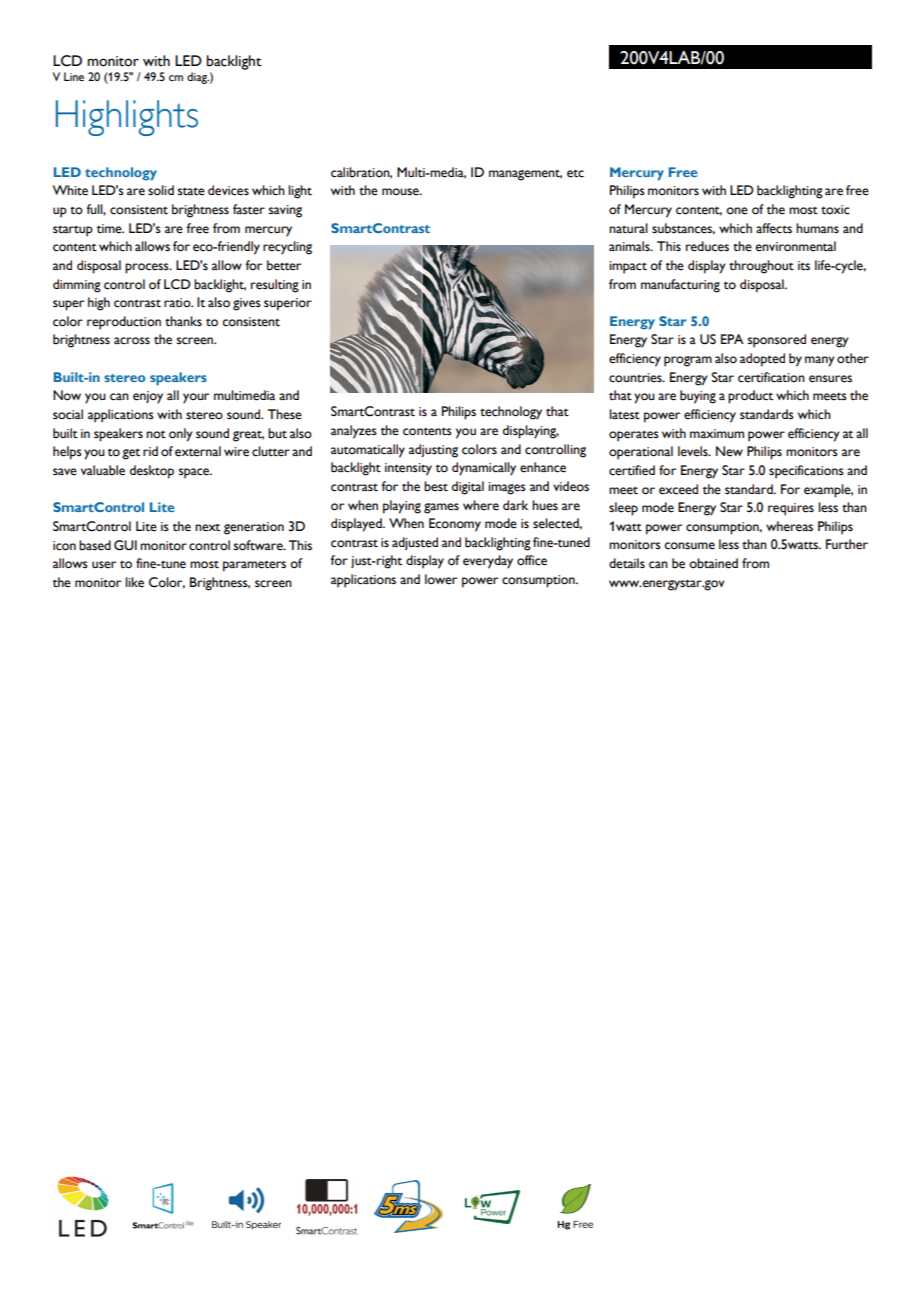  Describe the element at coordinates (247, 304) in the page. I see `gives` at that location.
